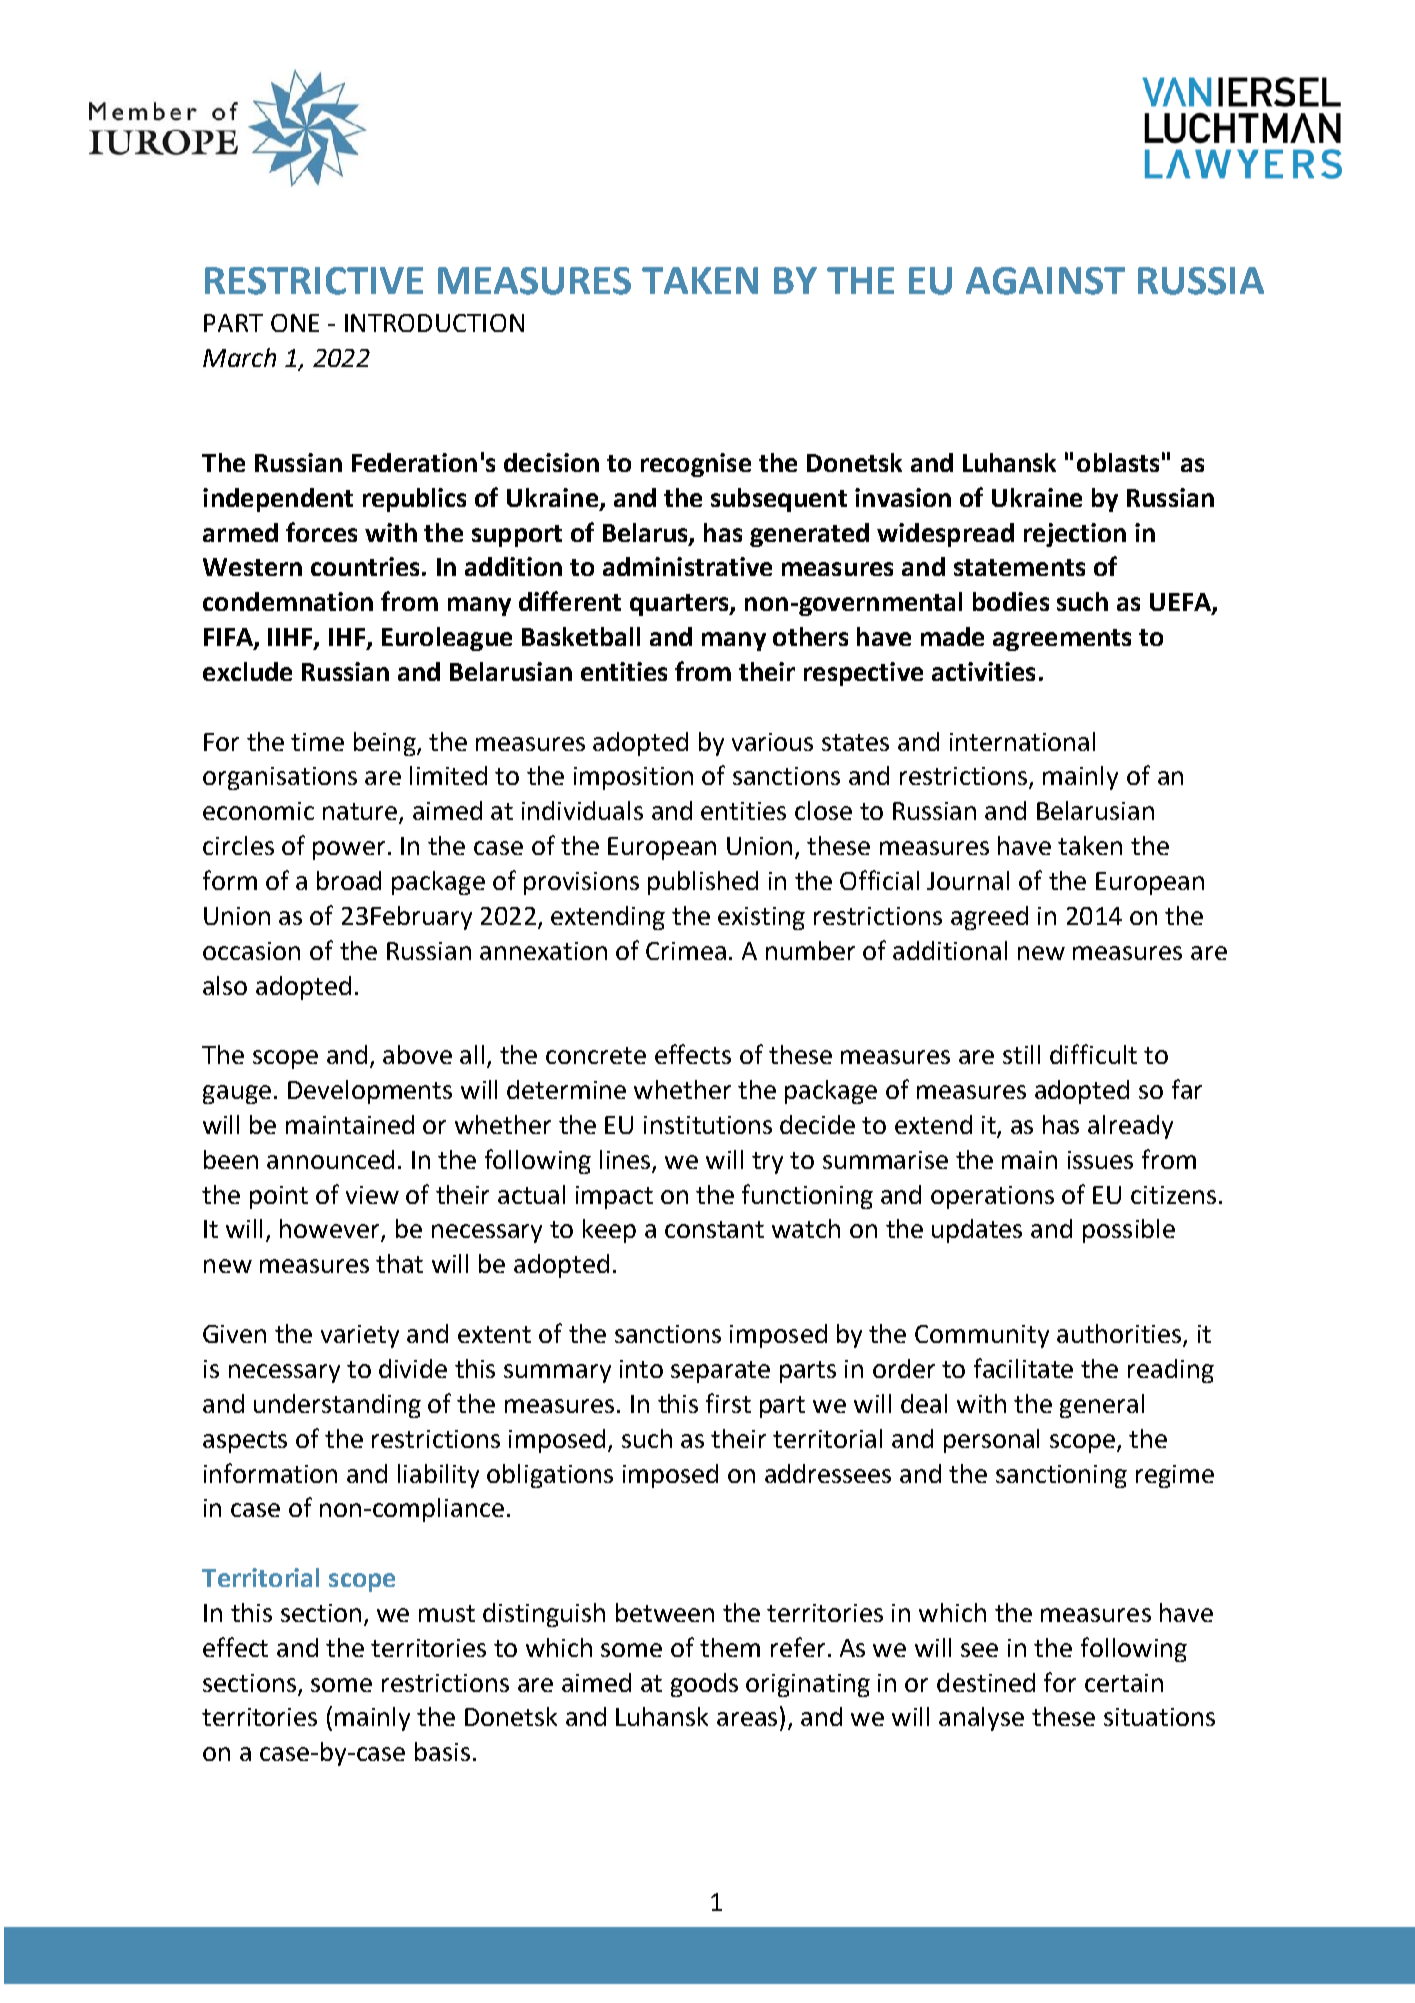  I want to click on Crimea, so click(686, 951).
